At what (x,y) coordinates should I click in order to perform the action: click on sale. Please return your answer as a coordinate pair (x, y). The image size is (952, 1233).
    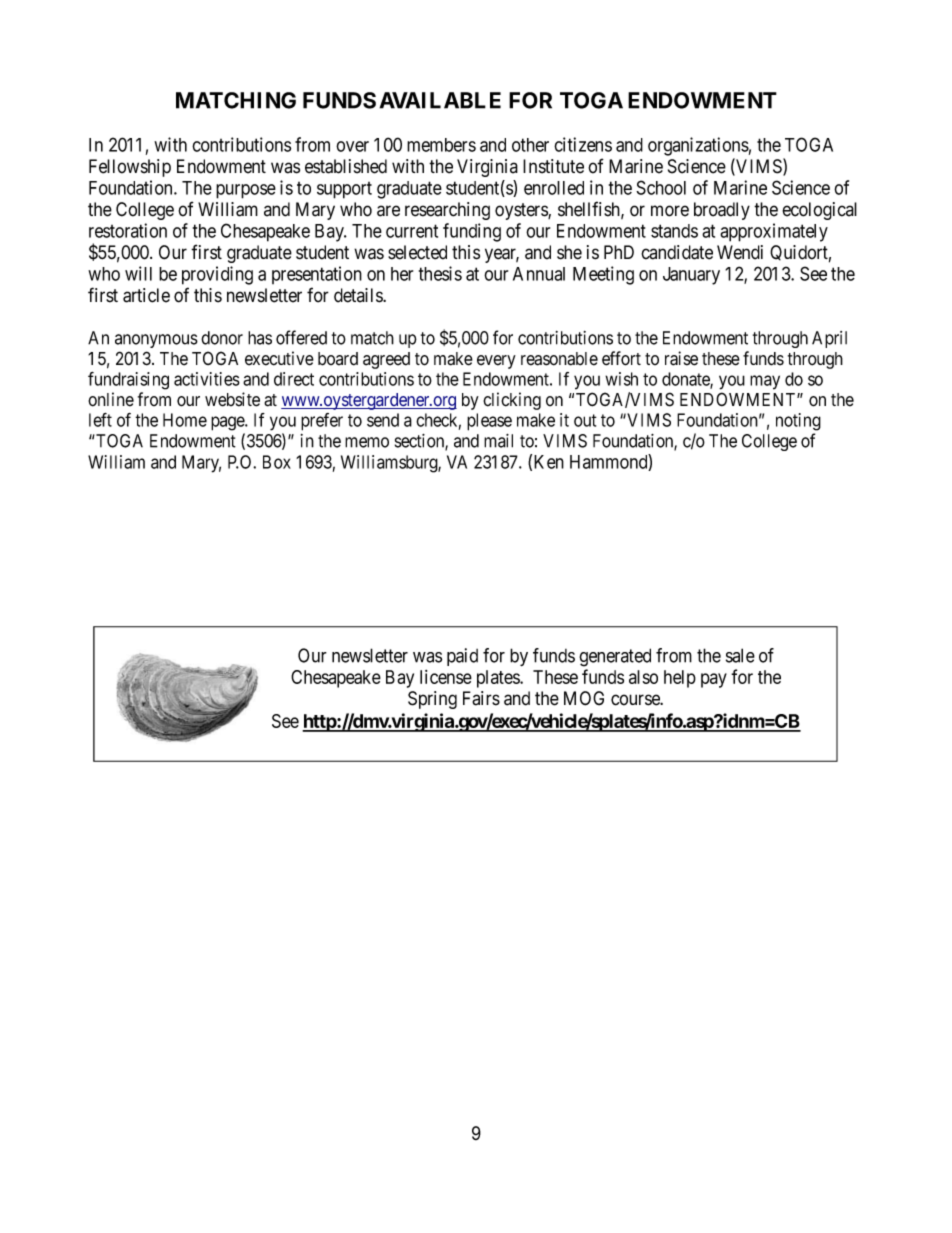
    Looking at the image, I should click on (740, 655).
